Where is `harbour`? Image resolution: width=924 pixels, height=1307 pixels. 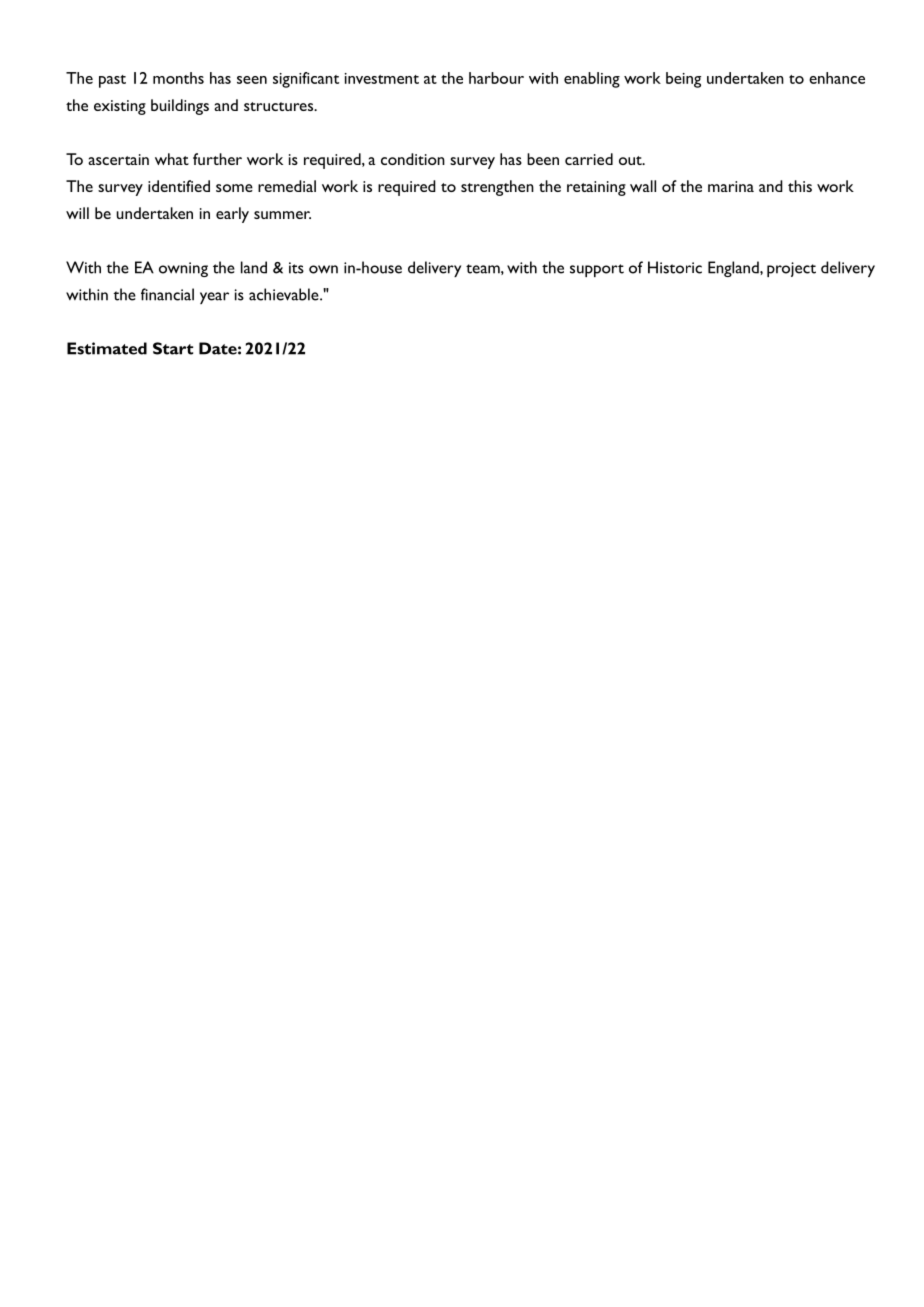 harbour is located at coordinates (496, 78).
